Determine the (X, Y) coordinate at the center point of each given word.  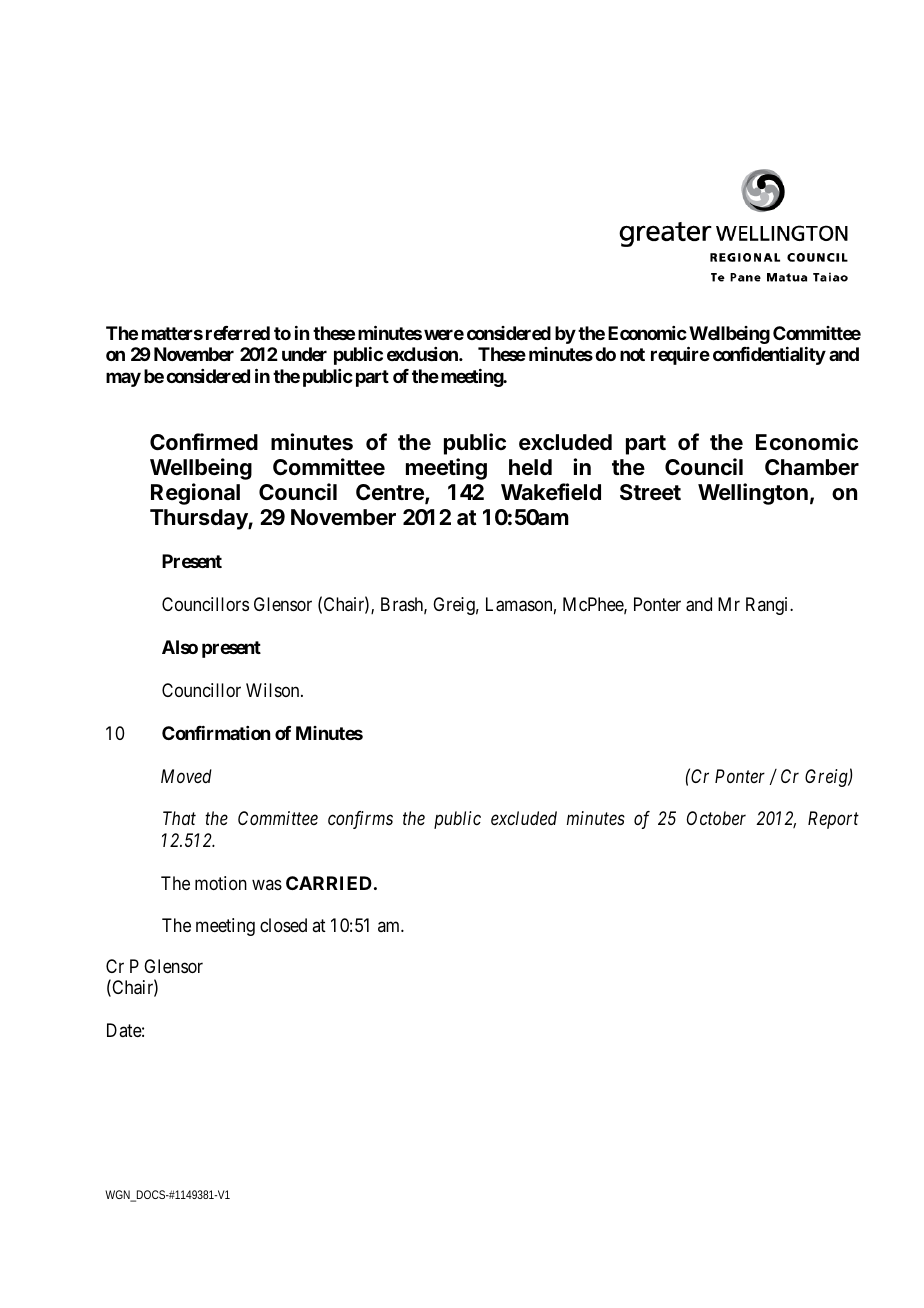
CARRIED (329, 883)
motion (221, 883)
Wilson (274, 690)
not (632, 354)
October (716, 818)
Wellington (753, 494)
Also (180, 647)
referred (238, 333)
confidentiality (769, 356)
